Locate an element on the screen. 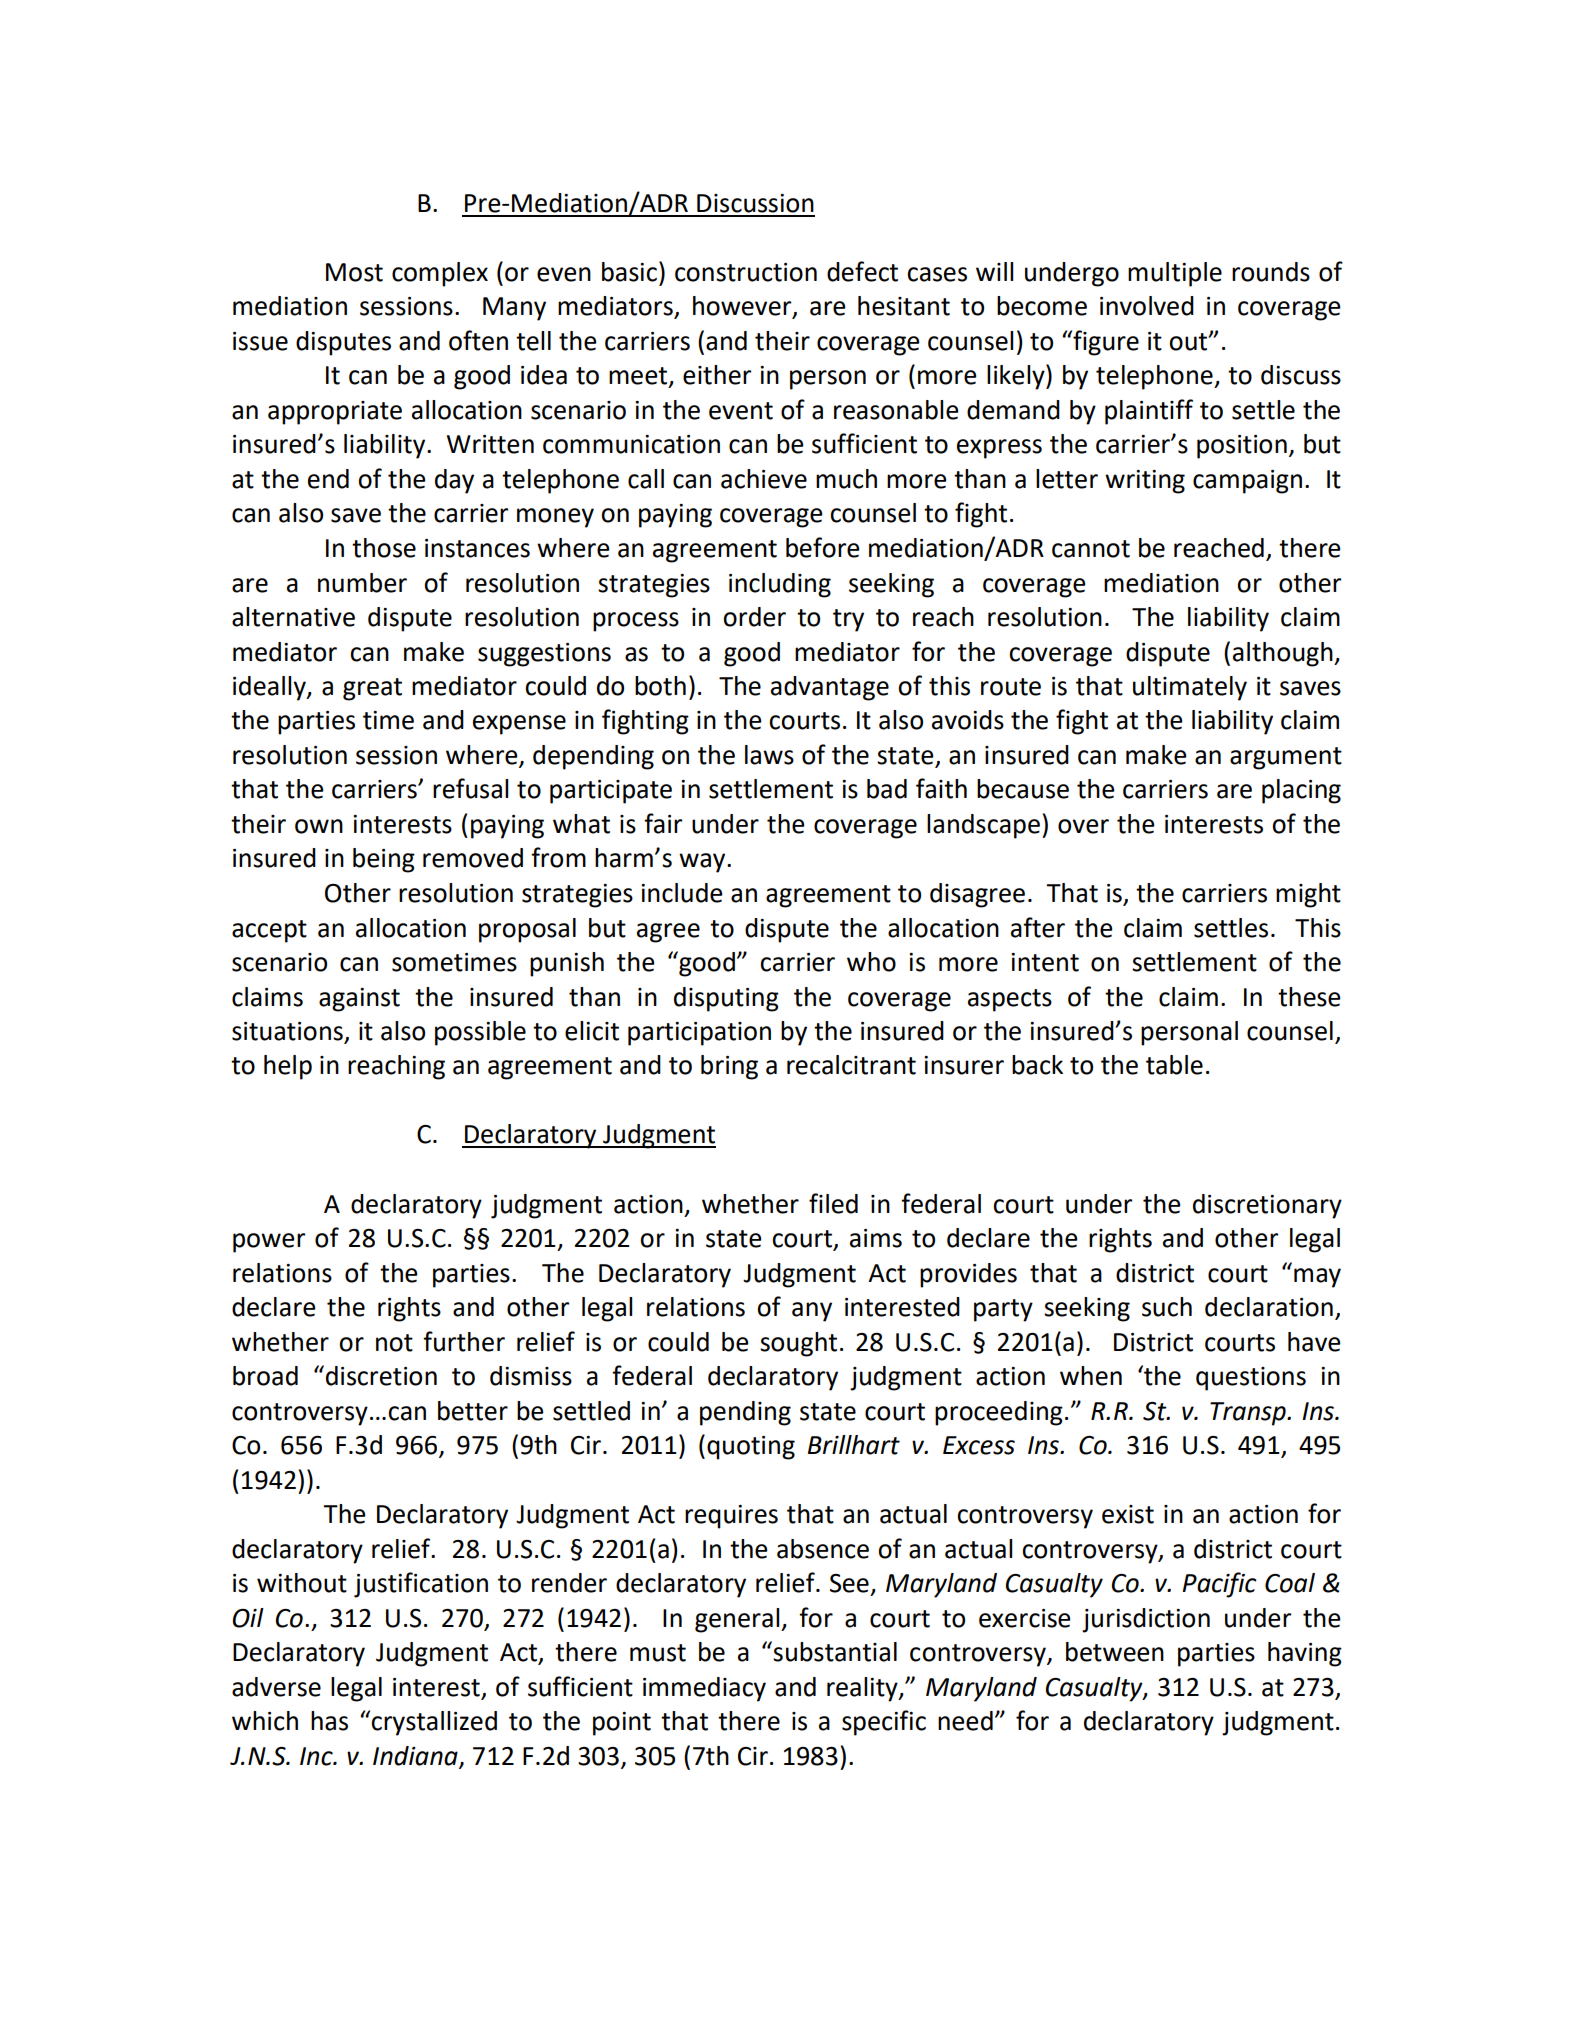 The image size is (1573, 2035). questions is located at coordinates (1251, 1379).
